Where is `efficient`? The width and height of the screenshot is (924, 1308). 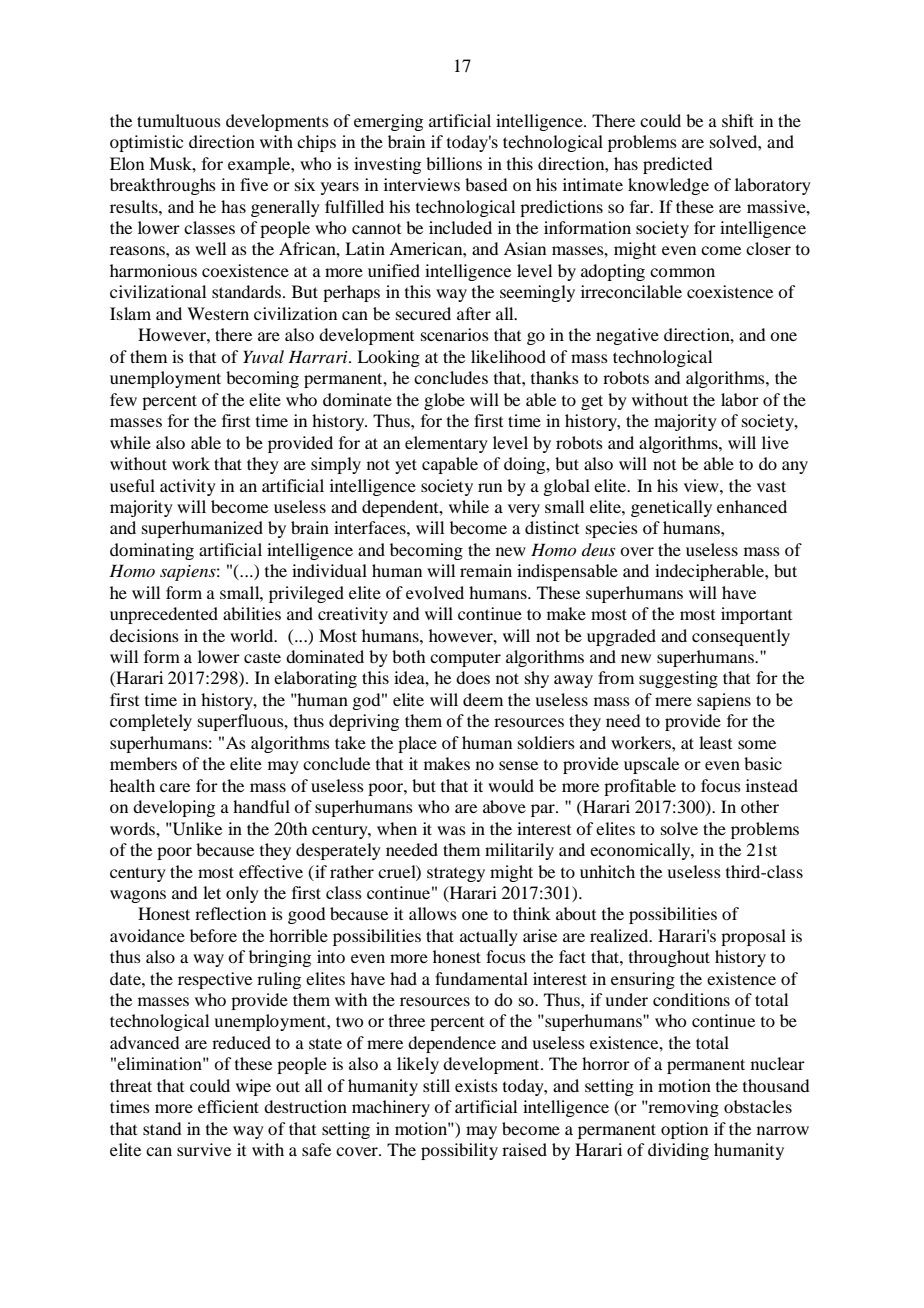
efficient is located at coordinates (228, 1106).
